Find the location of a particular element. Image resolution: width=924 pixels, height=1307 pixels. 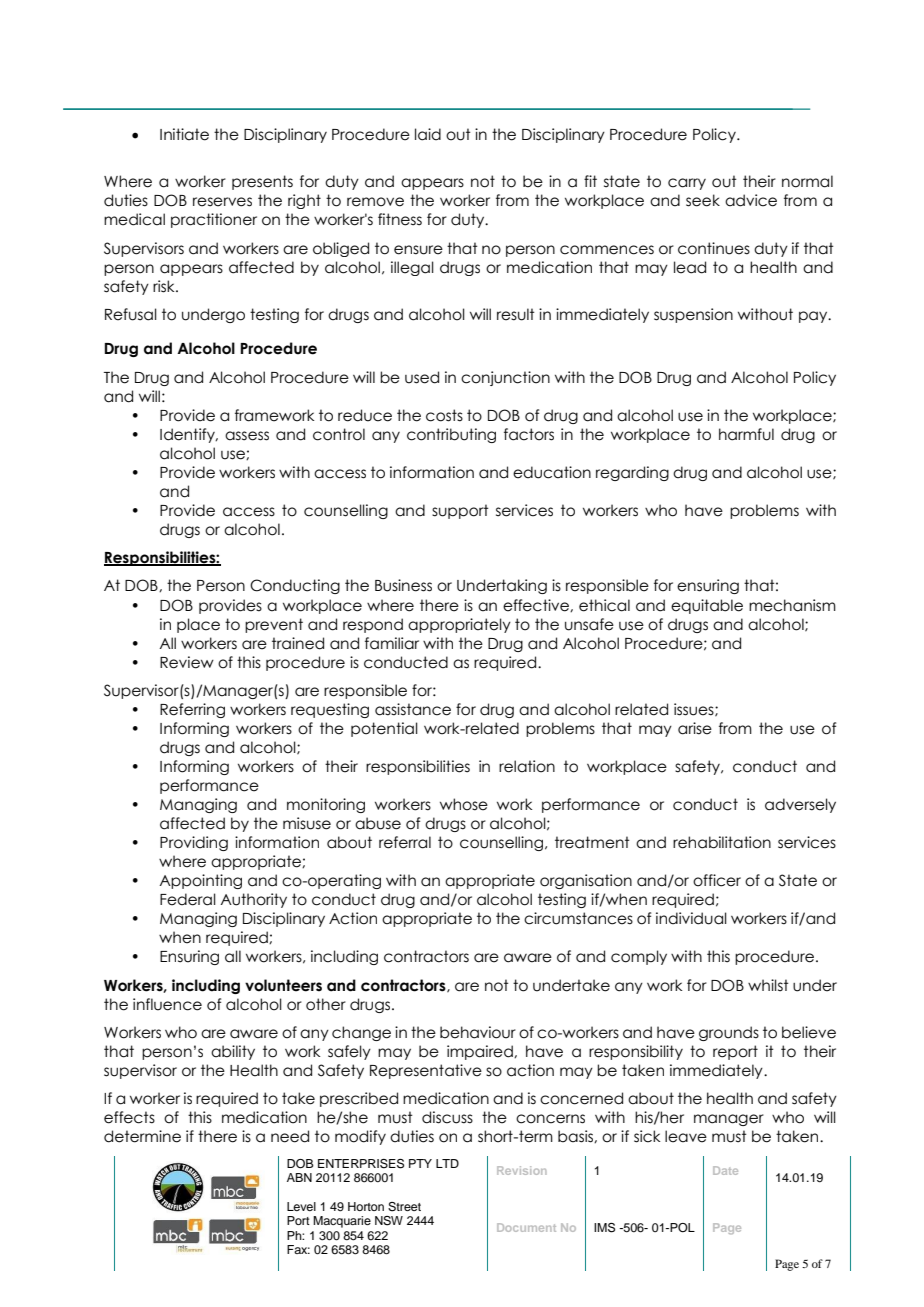

contributing is located at coordinates (451, 435).
